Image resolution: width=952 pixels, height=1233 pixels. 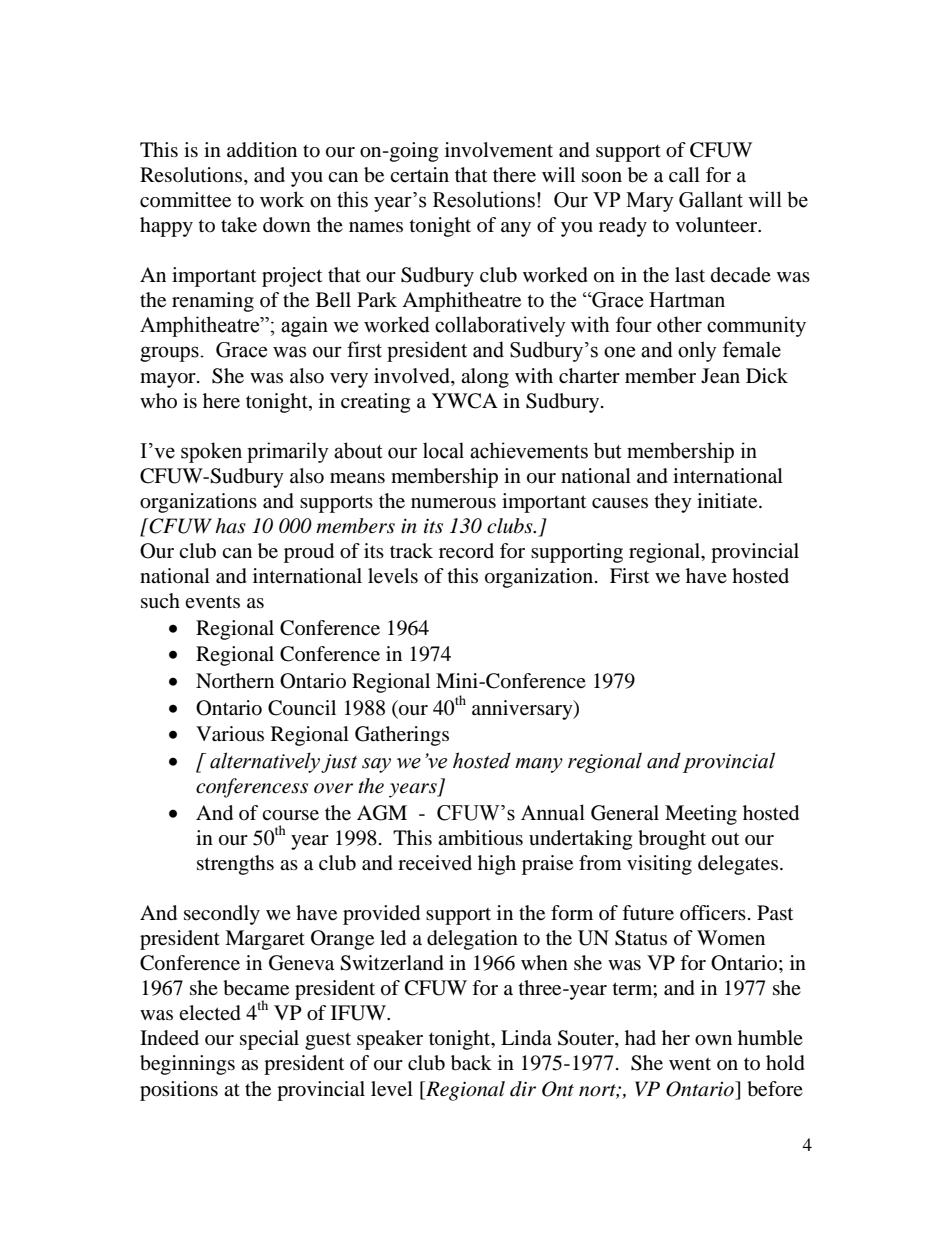 What do you see at coordinates (485, 378) in the image?
I see `along` at bounding box center [485, 378].
